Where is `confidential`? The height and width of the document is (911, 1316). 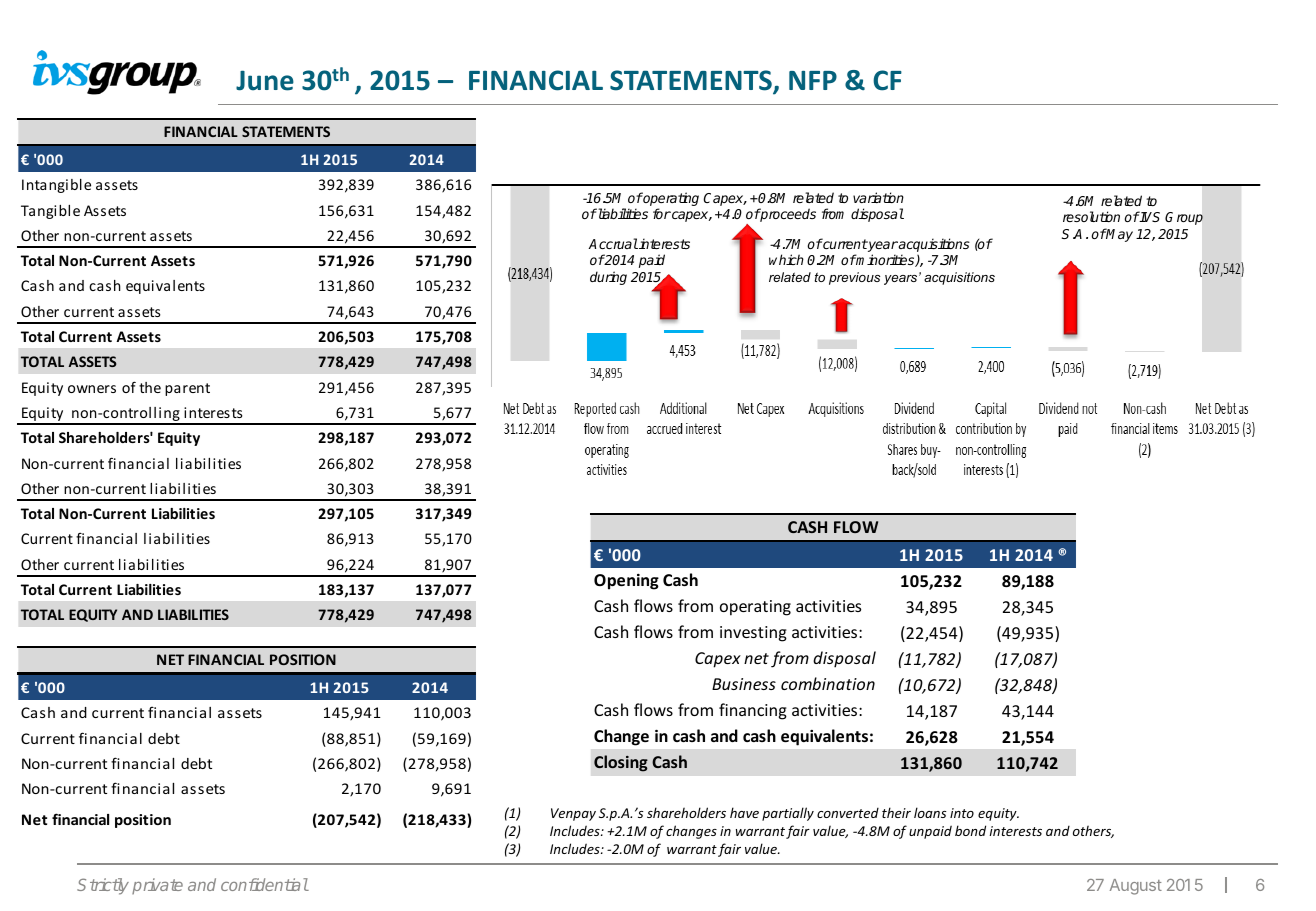
confidential is located at coordinates (264, 884).
